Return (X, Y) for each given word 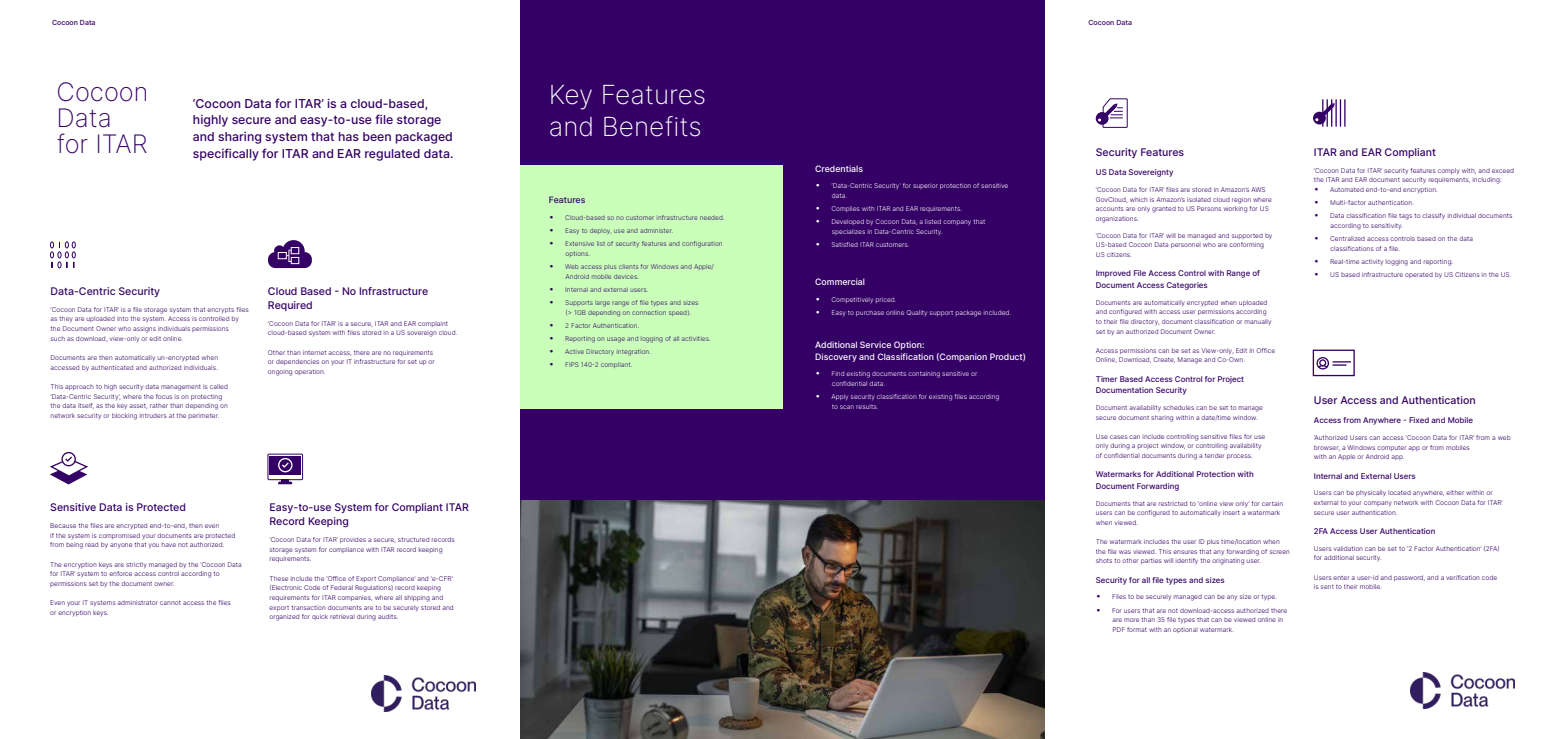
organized (284, 618)
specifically (226, 154)
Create (1164, 360)
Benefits (652, 126)
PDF (1119, 629)
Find (838, 373)
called (219, 386)
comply (1449, 171)
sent (1327, 587)
